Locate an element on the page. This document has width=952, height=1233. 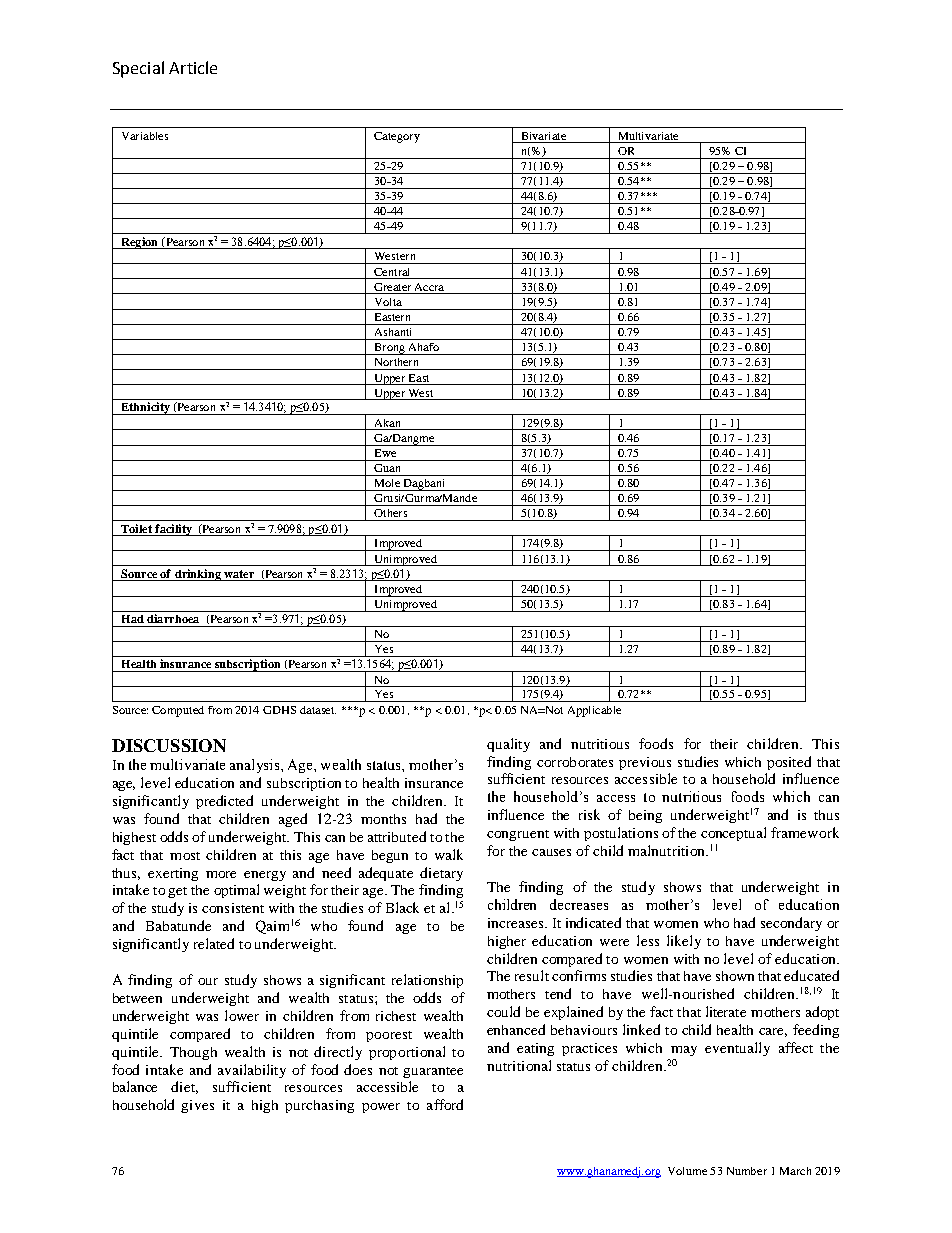
afford is located at coordinates (445, 1104).
